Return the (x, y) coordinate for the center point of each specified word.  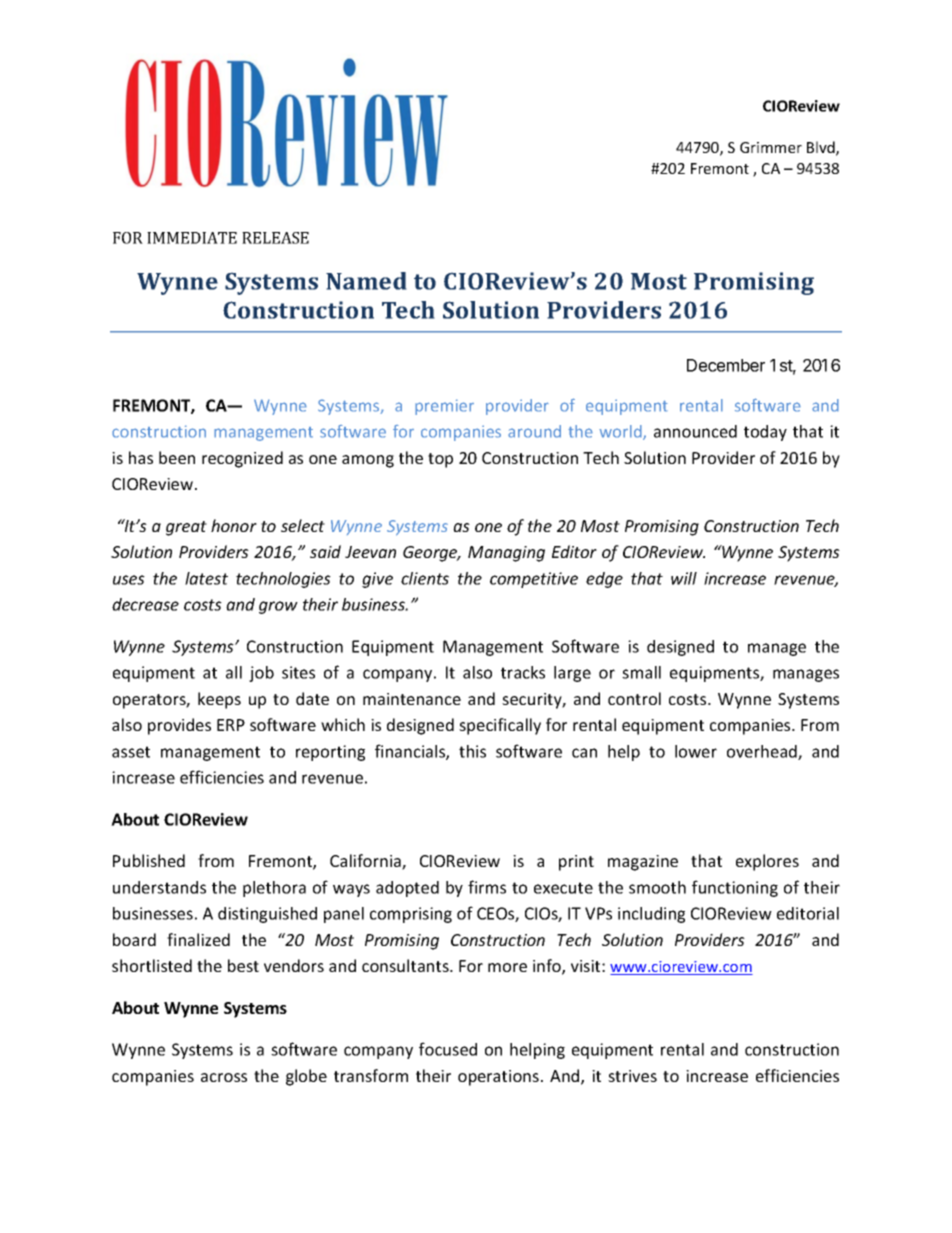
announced (695, 431)
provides (179, 726)
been (177, 457)
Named (366, 281)
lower (696, 751)
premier (444, 407)
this (472, 751)
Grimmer (771, 147)
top (440, 460)
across (224, 1077)
